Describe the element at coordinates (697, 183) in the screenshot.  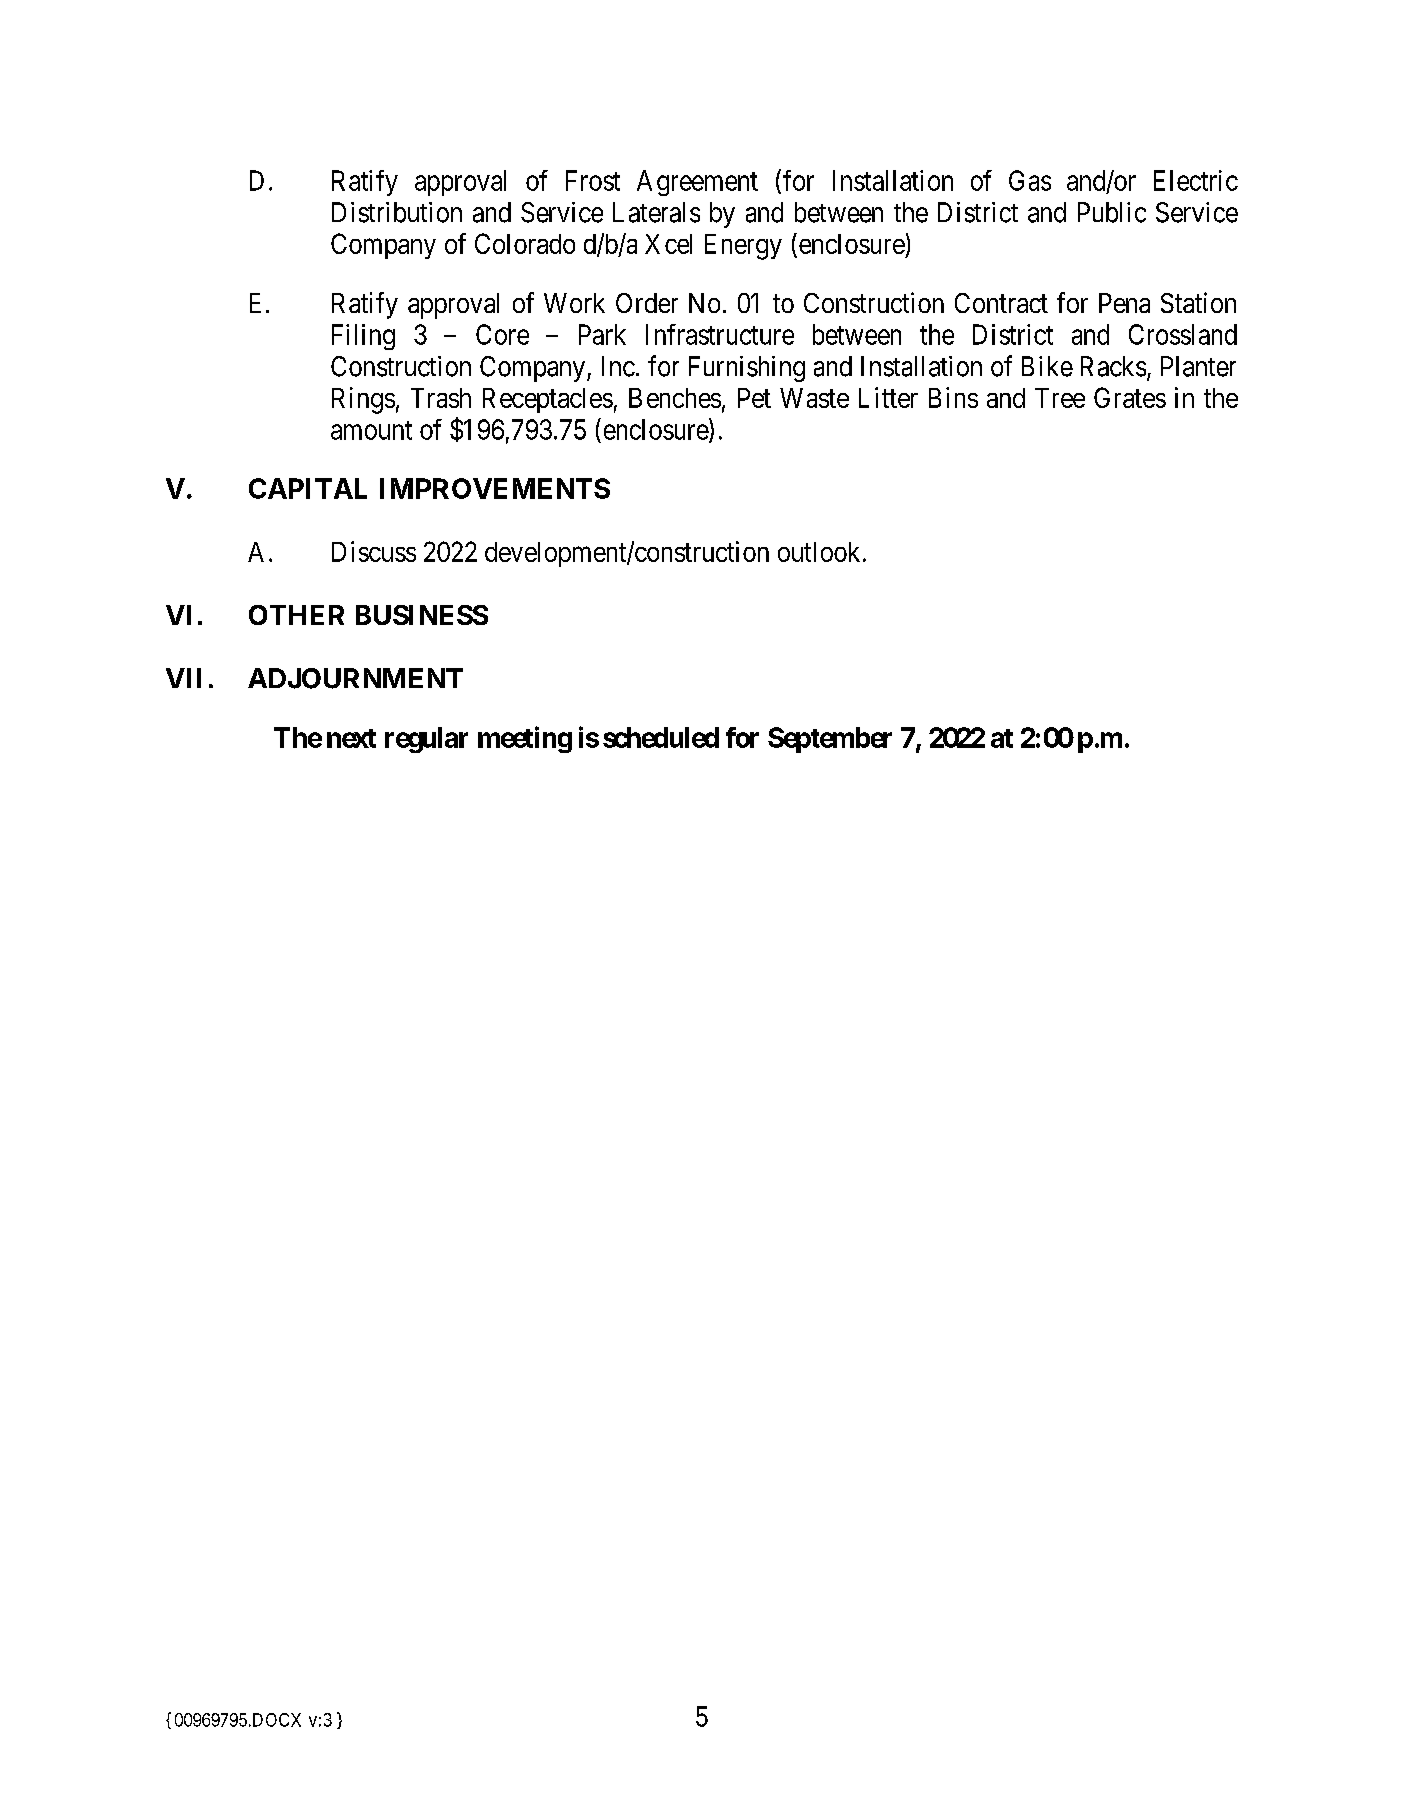
I see `Agreement` at that location.
